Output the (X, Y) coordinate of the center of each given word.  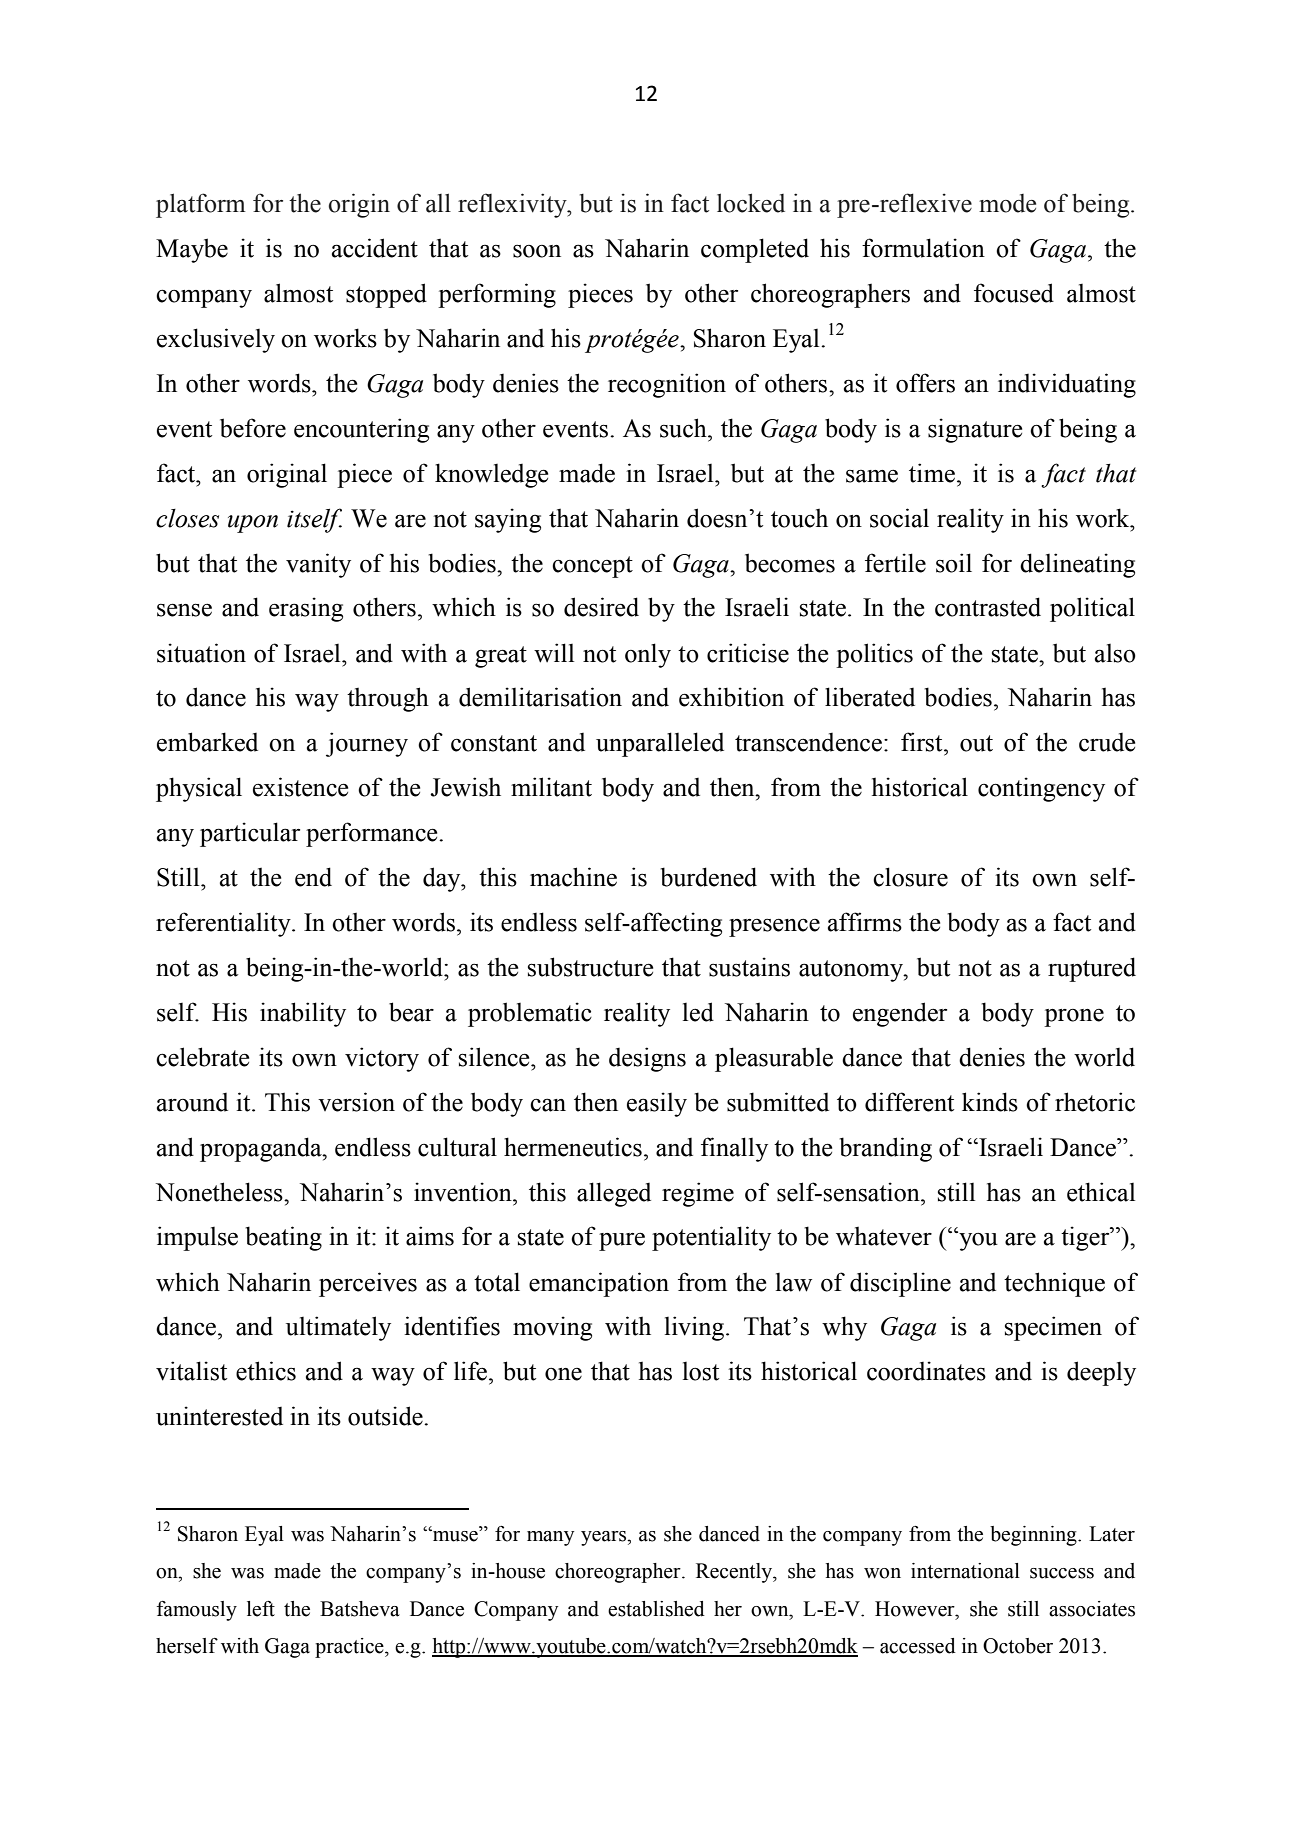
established (656, 1609)
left (261, 1609)
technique (1054, 1284)
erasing (306, 609)
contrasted (988, 607)
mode (1007, 203)
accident (375, 248)
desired (601, 607)
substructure (590, 967)
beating (283, 1238)
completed (755, 250)
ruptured (1092, 969)
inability (303, 1014)
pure (622, 1241)
